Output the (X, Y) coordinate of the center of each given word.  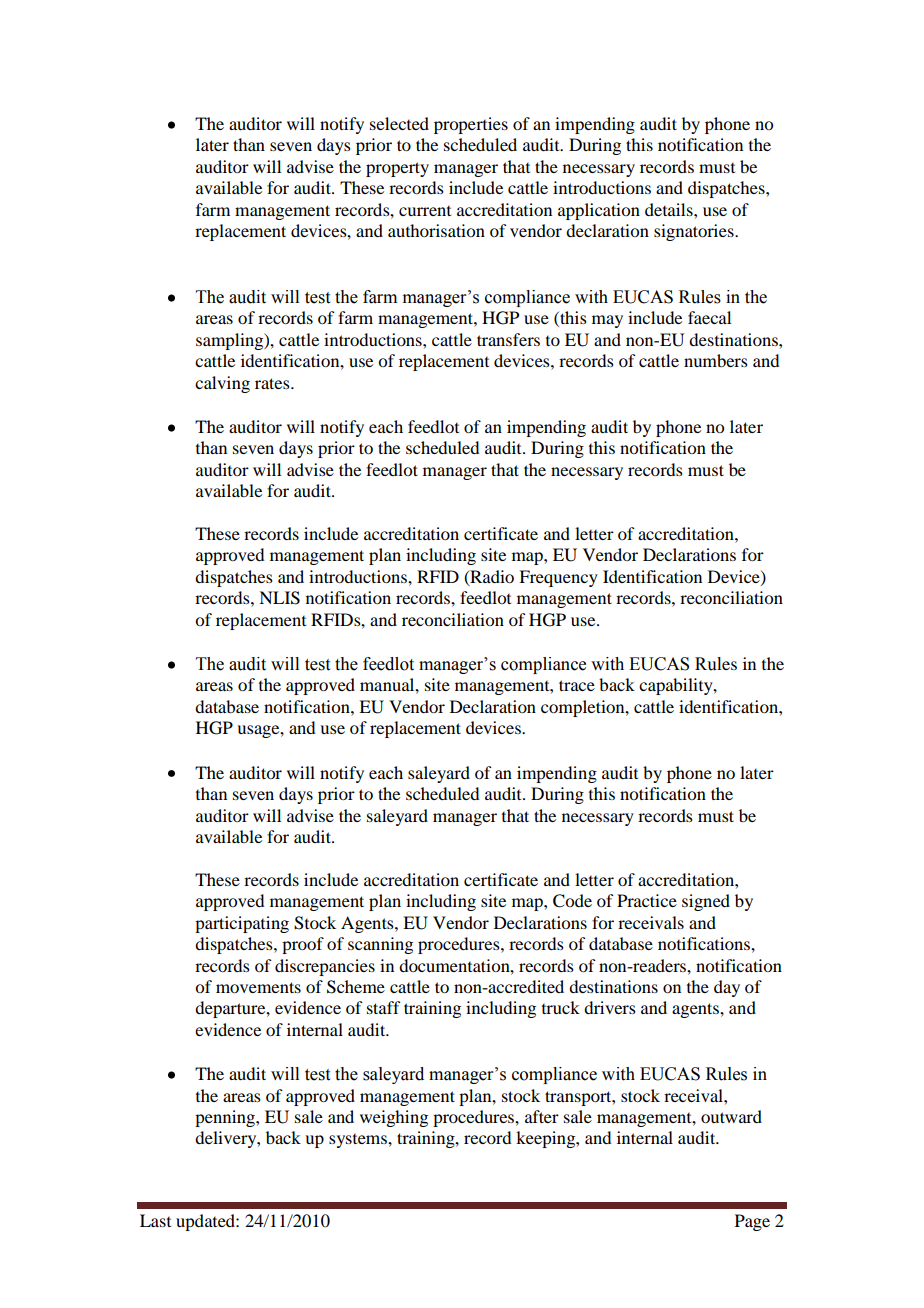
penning (226, 1118)
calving (222, 384)
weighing (394, 1118)
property (397, 169)
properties (471, 125)
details (670, 209)
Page (752, 1222)
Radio (491, 577)
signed (706, 902)
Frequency (558, 578)
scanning (380, 945)
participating (242, 924)
